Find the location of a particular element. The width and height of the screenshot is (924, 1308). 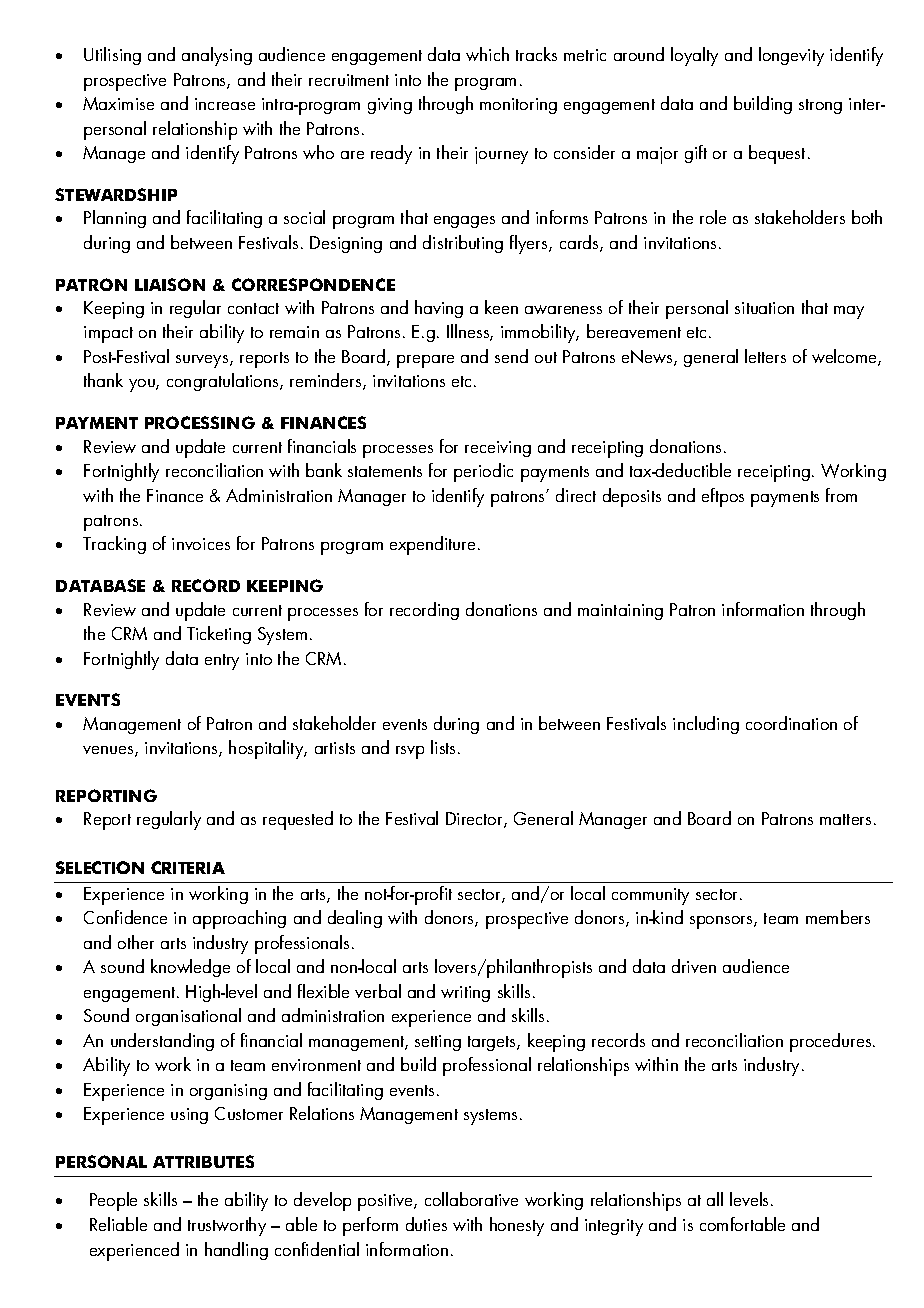

increase is located at coordinates (225, 104).
